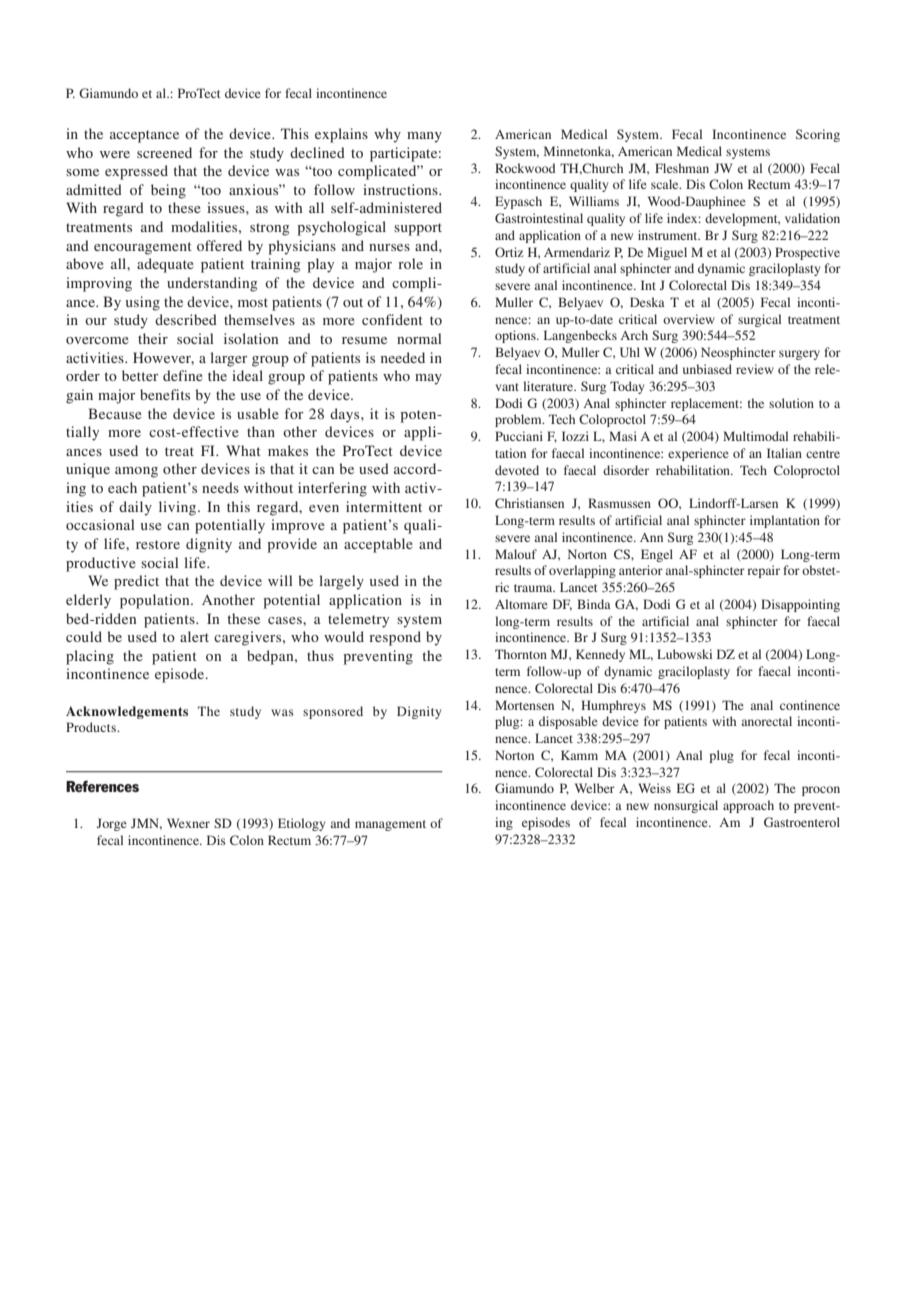  Describe the element at coordinates (136, 472) in the image. I see `among` at that location.
